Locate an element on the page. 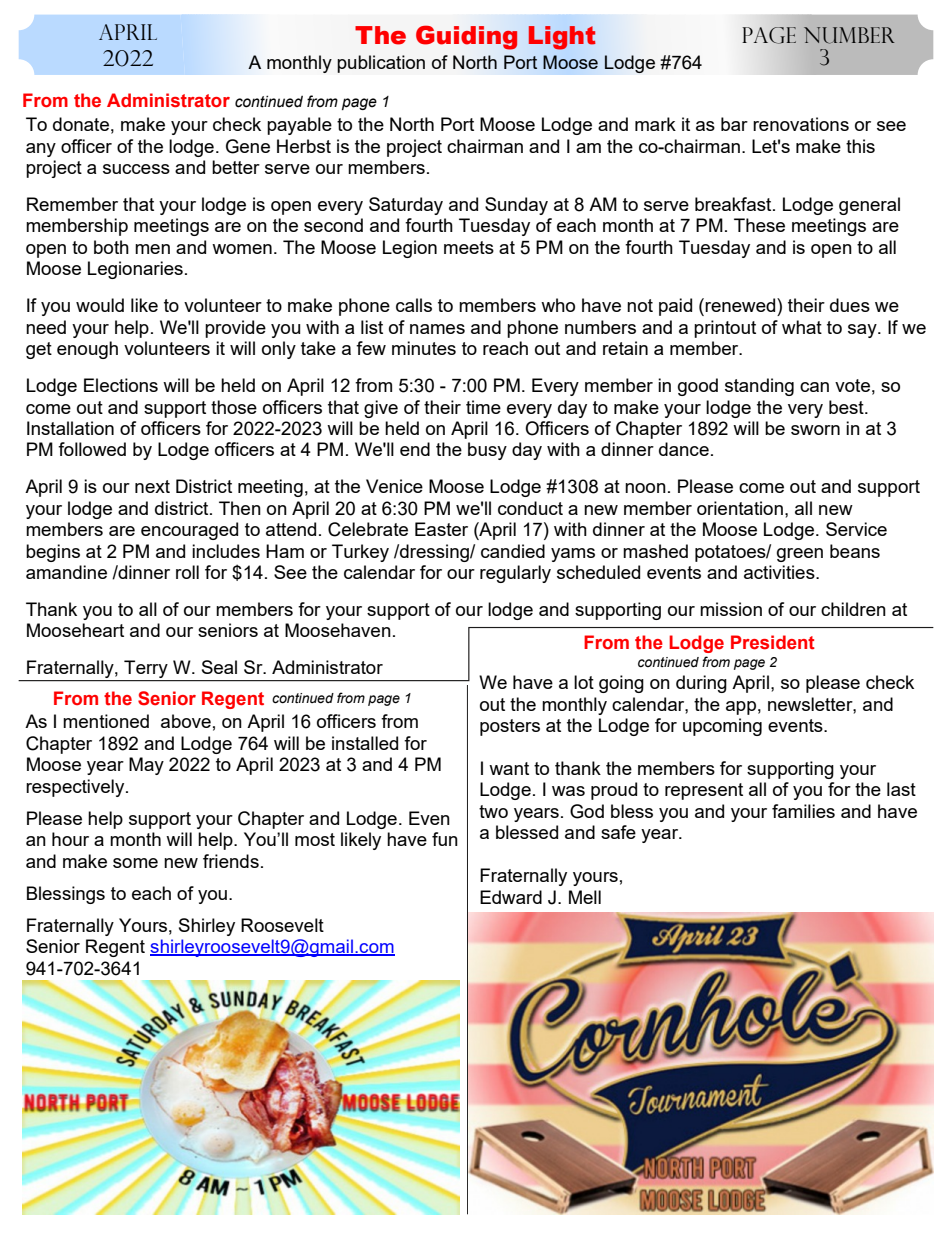 This image has width=952, height=1233. payable is located at coordinates (299, 126).
